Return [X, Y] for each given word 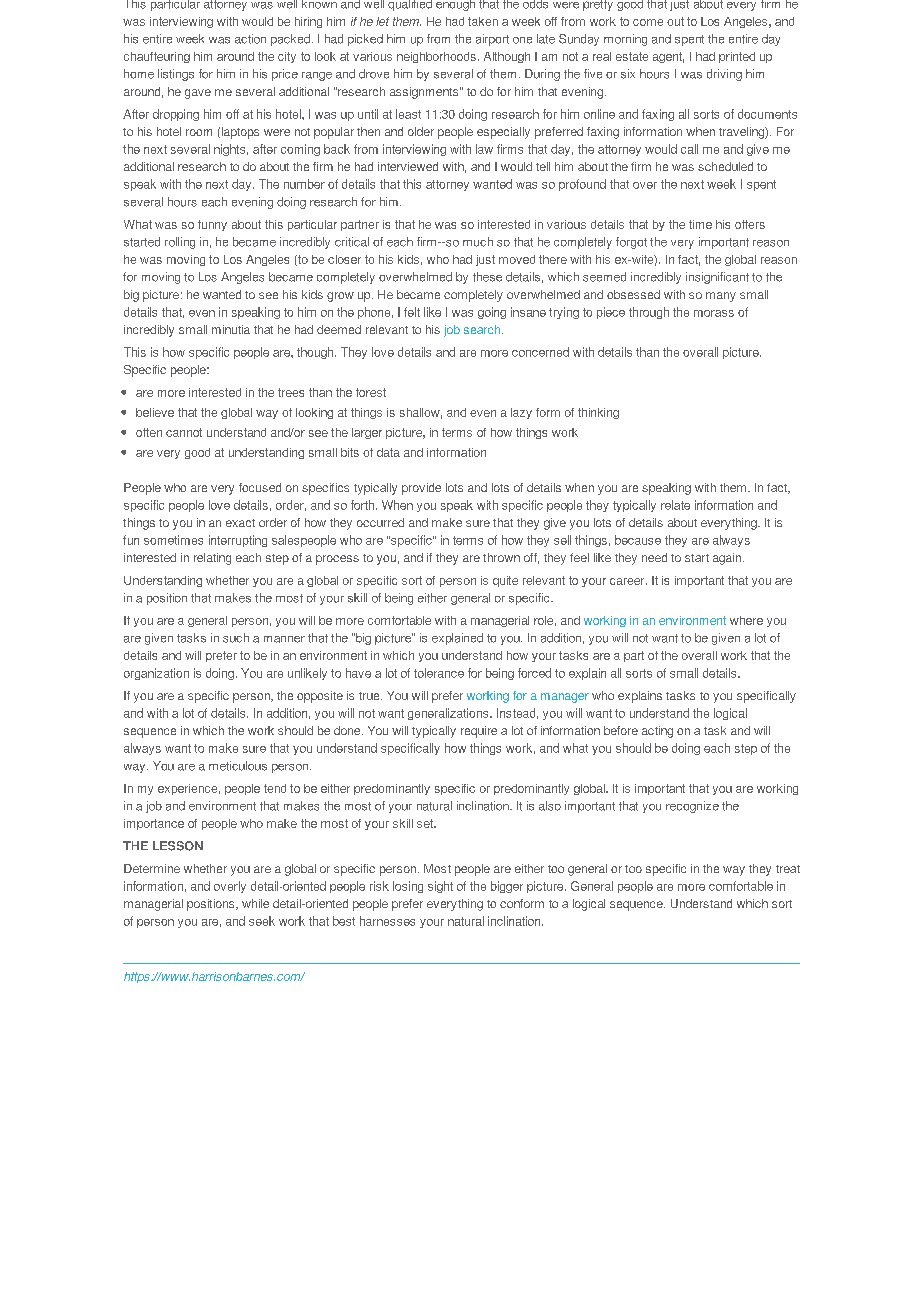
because [638, 540]
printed [737, 57]
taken [483, 21]
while [255, 903]
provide [421, 489]
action [250, 39]
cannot [184, 432]
